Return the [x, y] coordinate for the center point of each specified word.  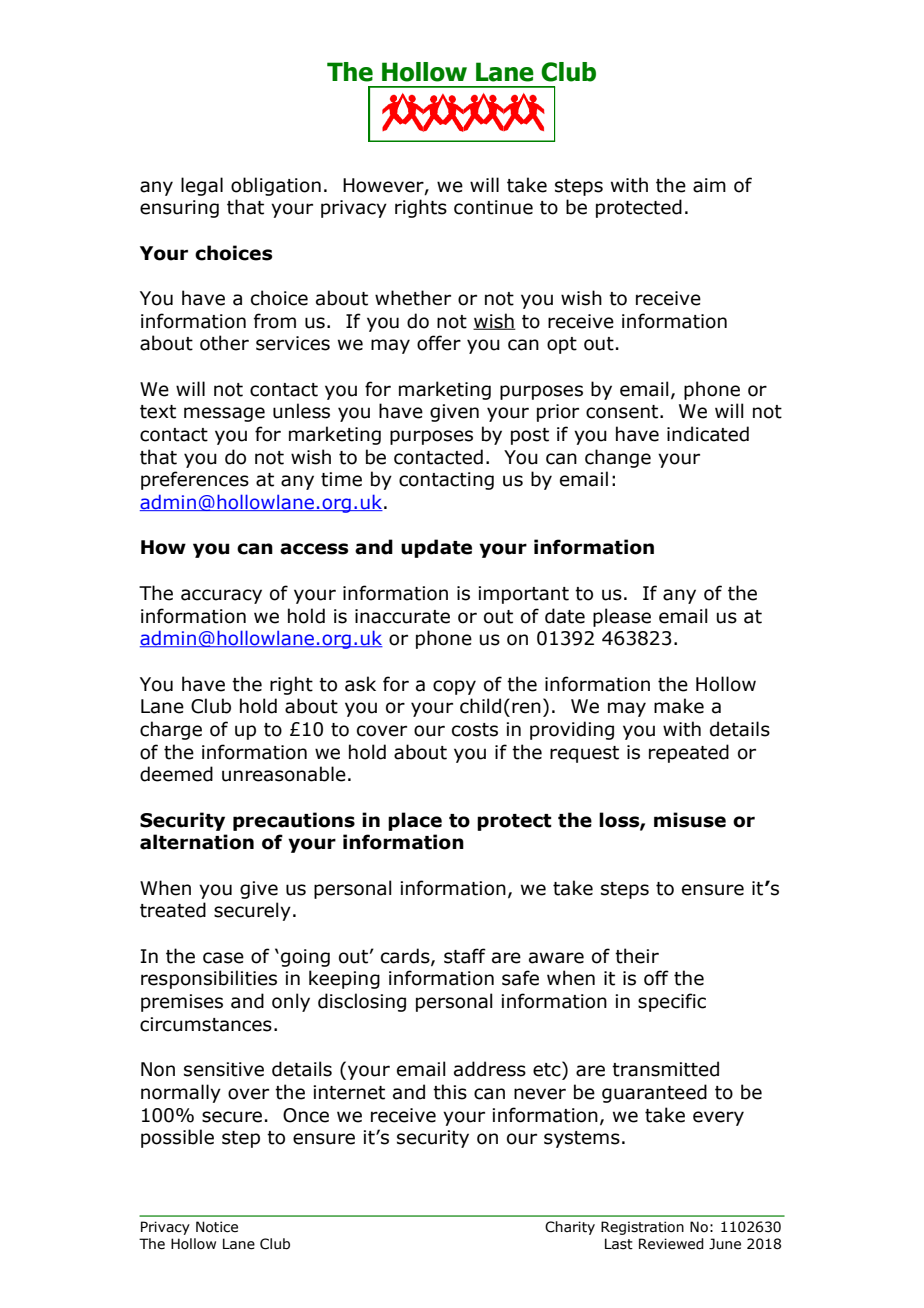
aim [709, 185]
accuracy [221, 596]
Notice [217, 1227]
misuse [690, 820]
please [622, 617]
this [450, 1092]
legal [202, 186]
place [415, 821]
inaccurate [402, 616]
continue [493, 207]
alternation [197, 842]
